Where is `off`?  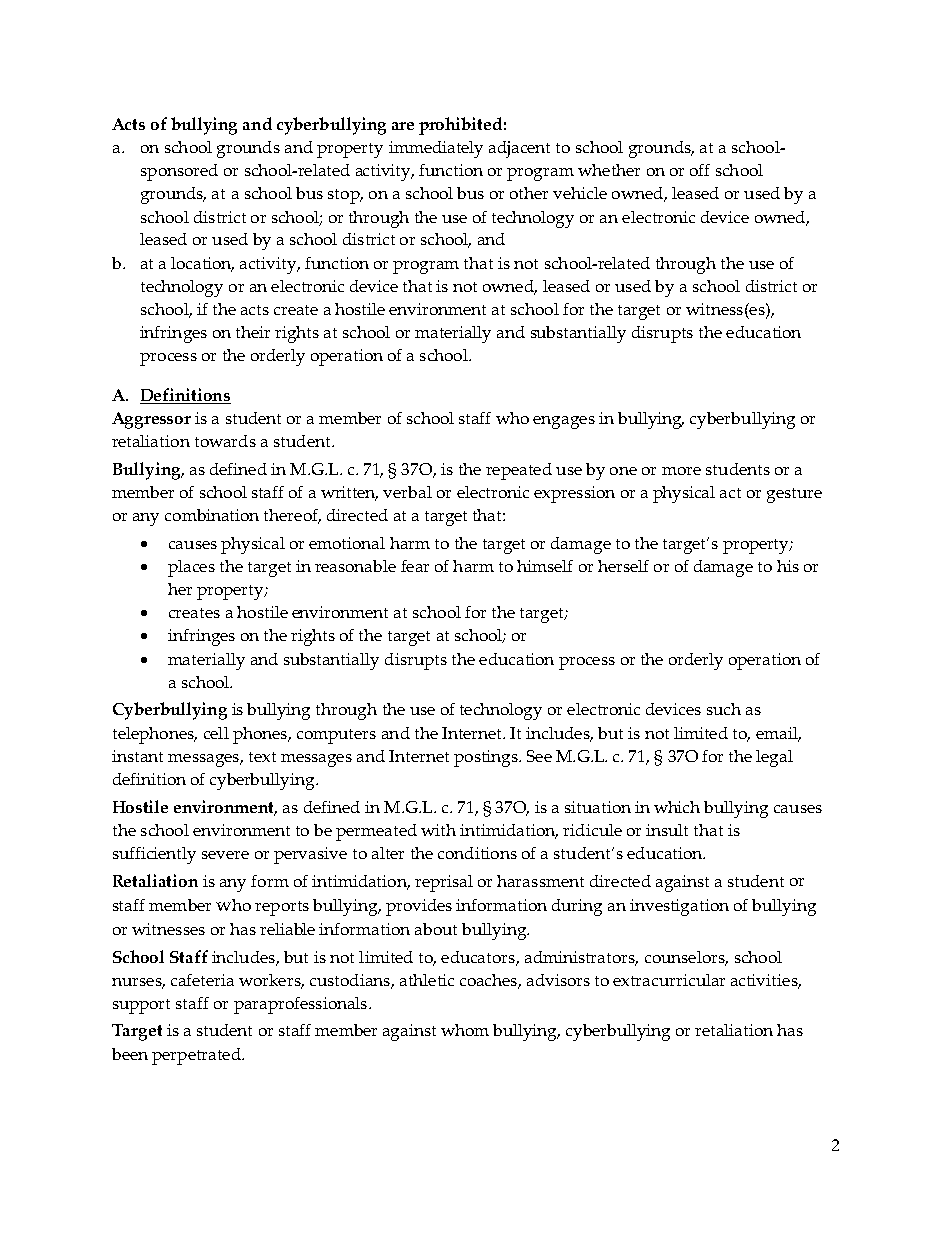 off is located at coordinates (700, 170).
